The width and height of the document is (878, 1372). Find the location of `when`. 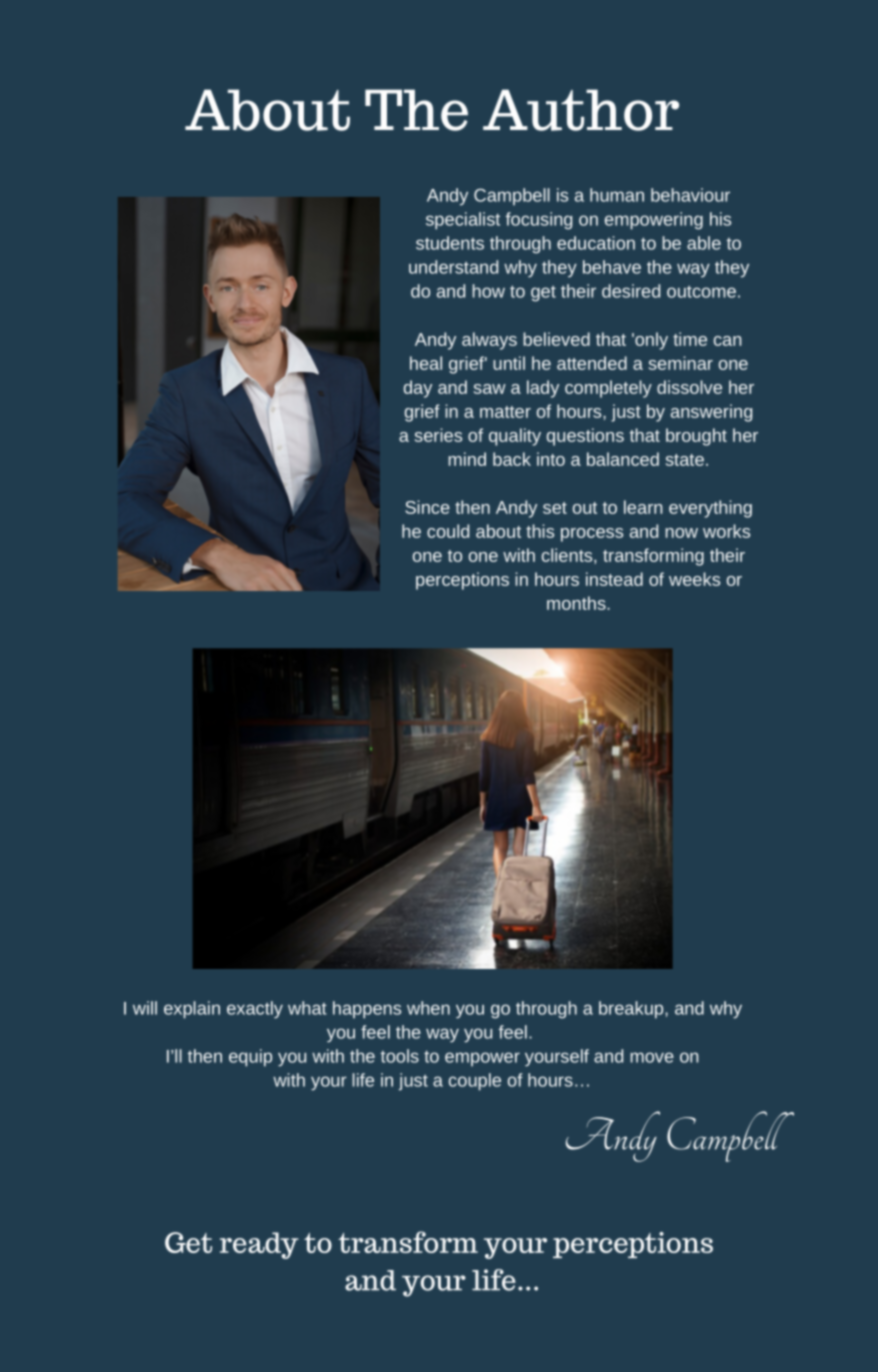

when is located at coordinates (428, 1008).
